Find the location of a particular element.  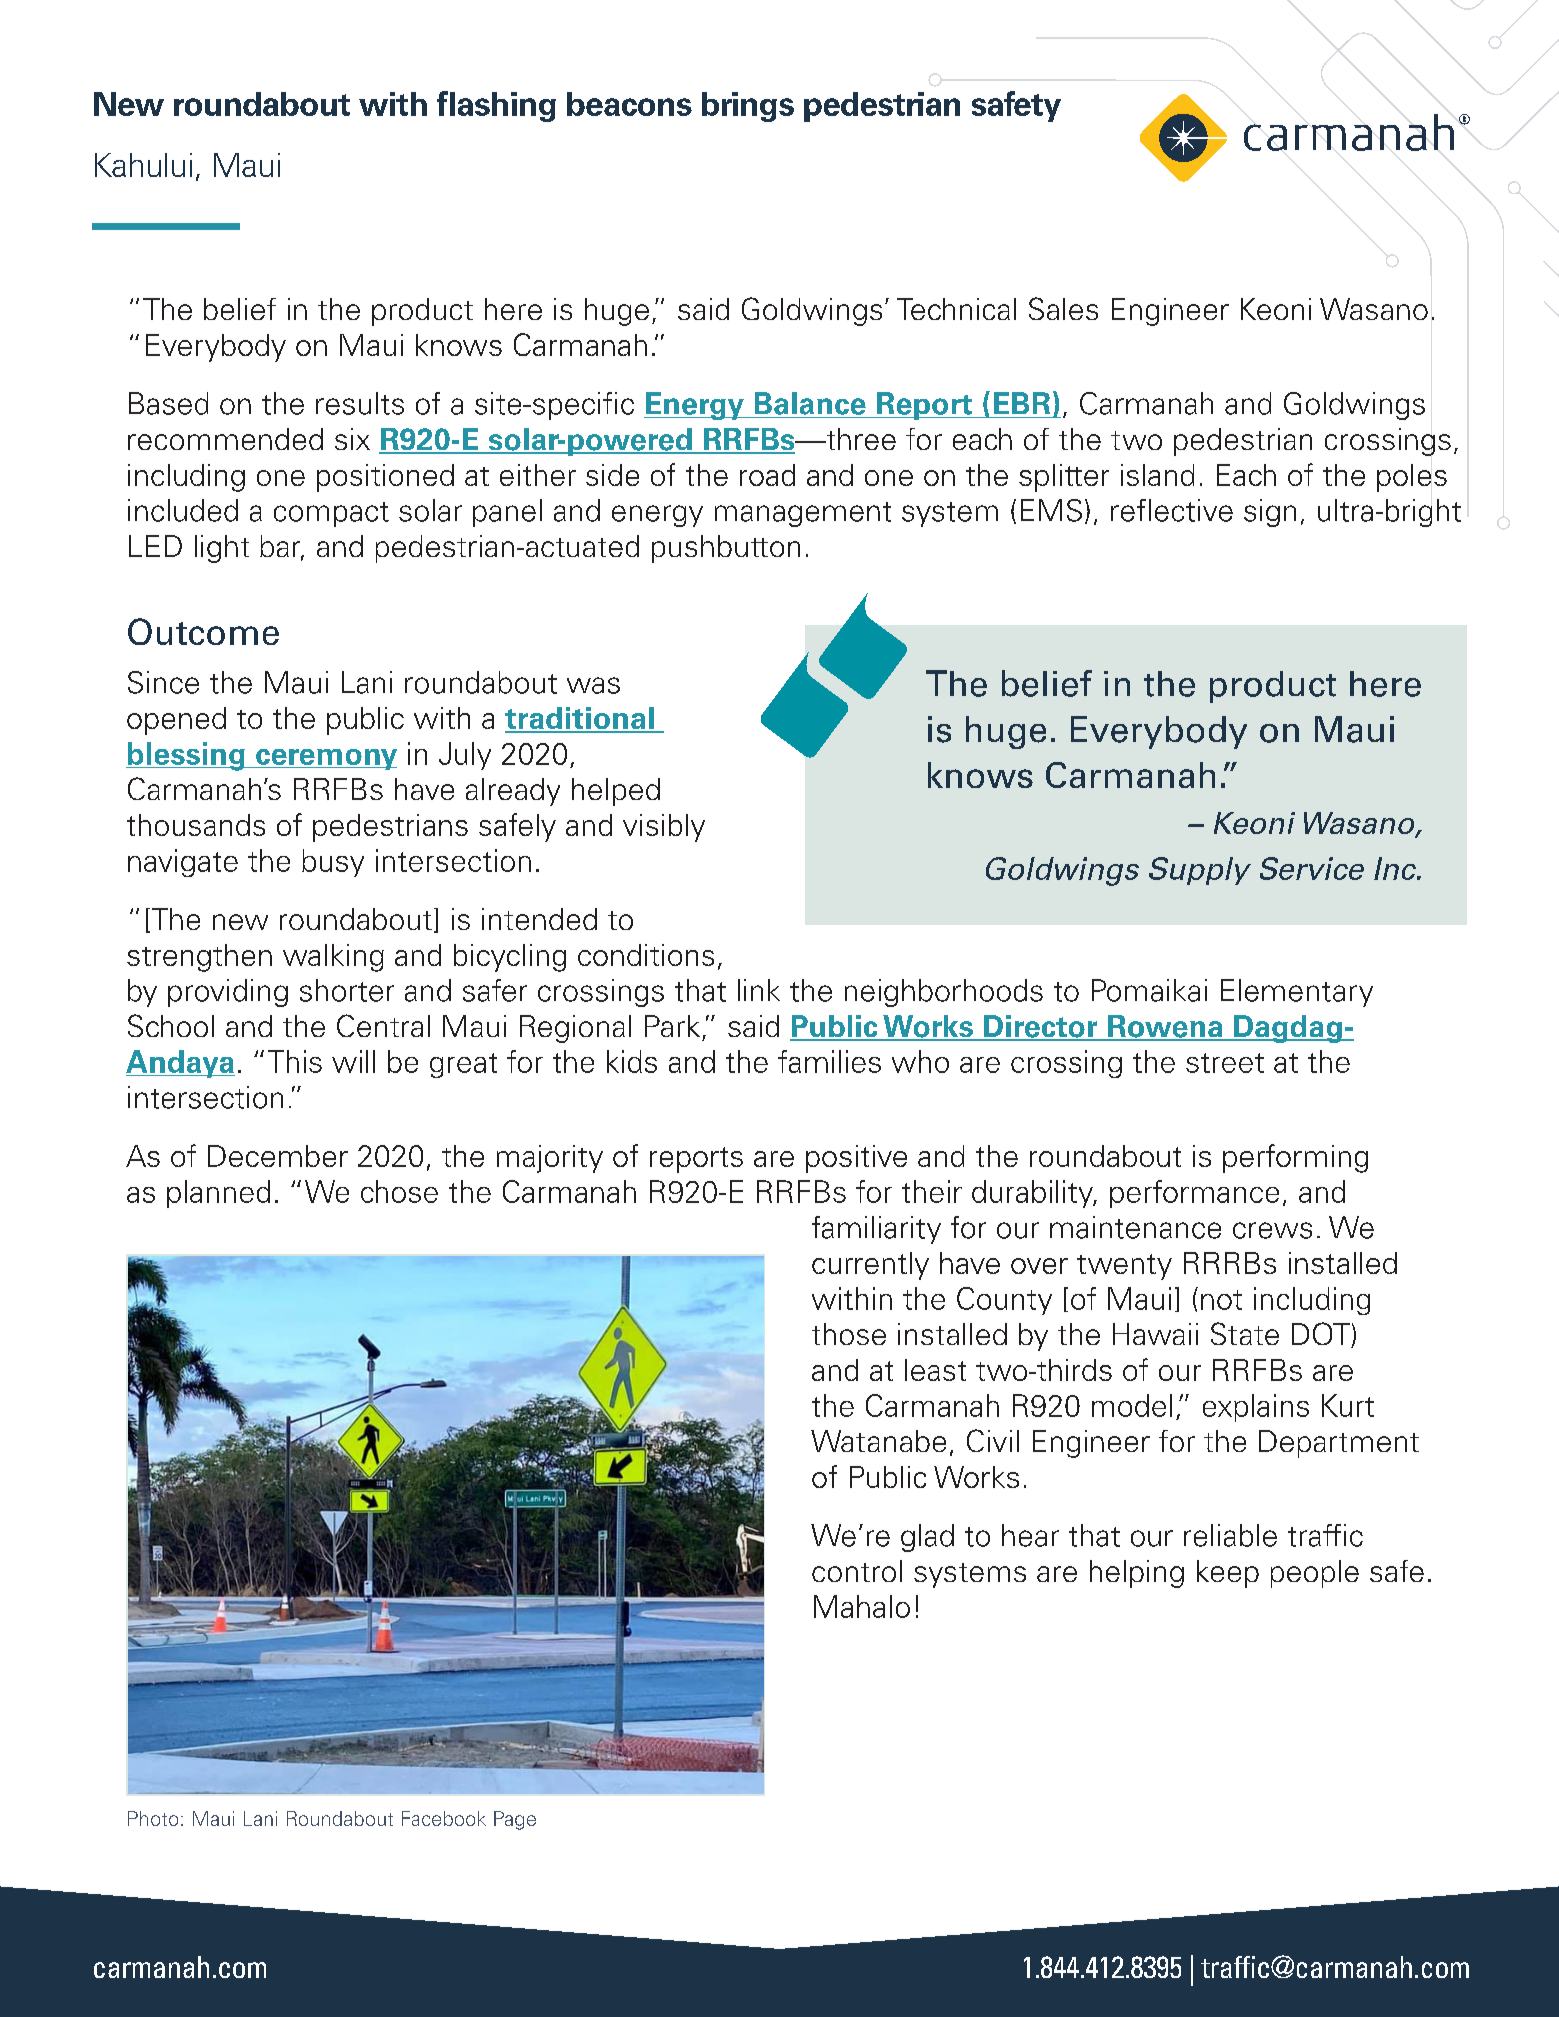

Photo is located at coordinates (153, 1818).
